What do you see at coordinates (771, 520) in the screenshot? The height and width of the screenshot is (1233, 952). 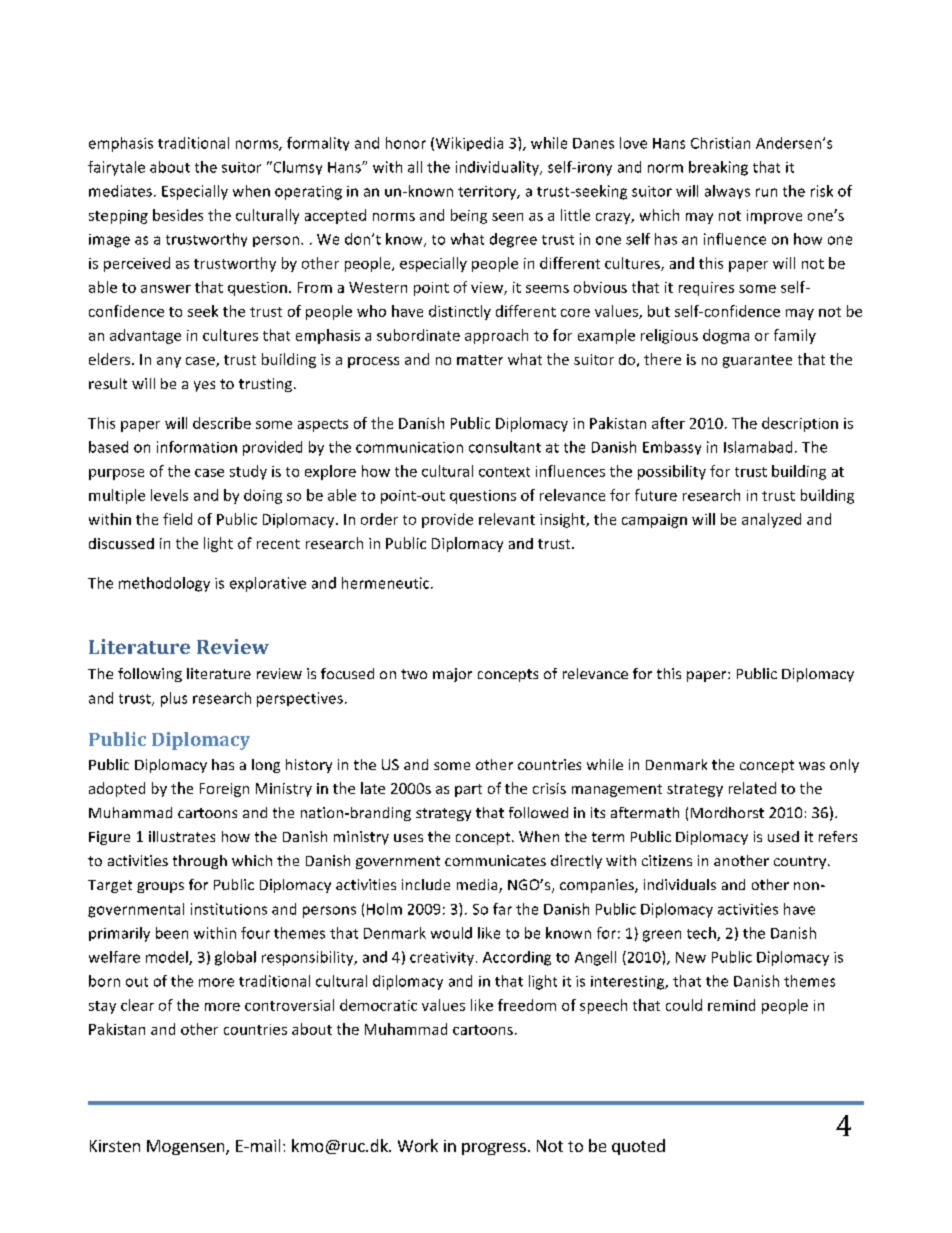 I see `analyzed` at bounding box center [771, 520].
